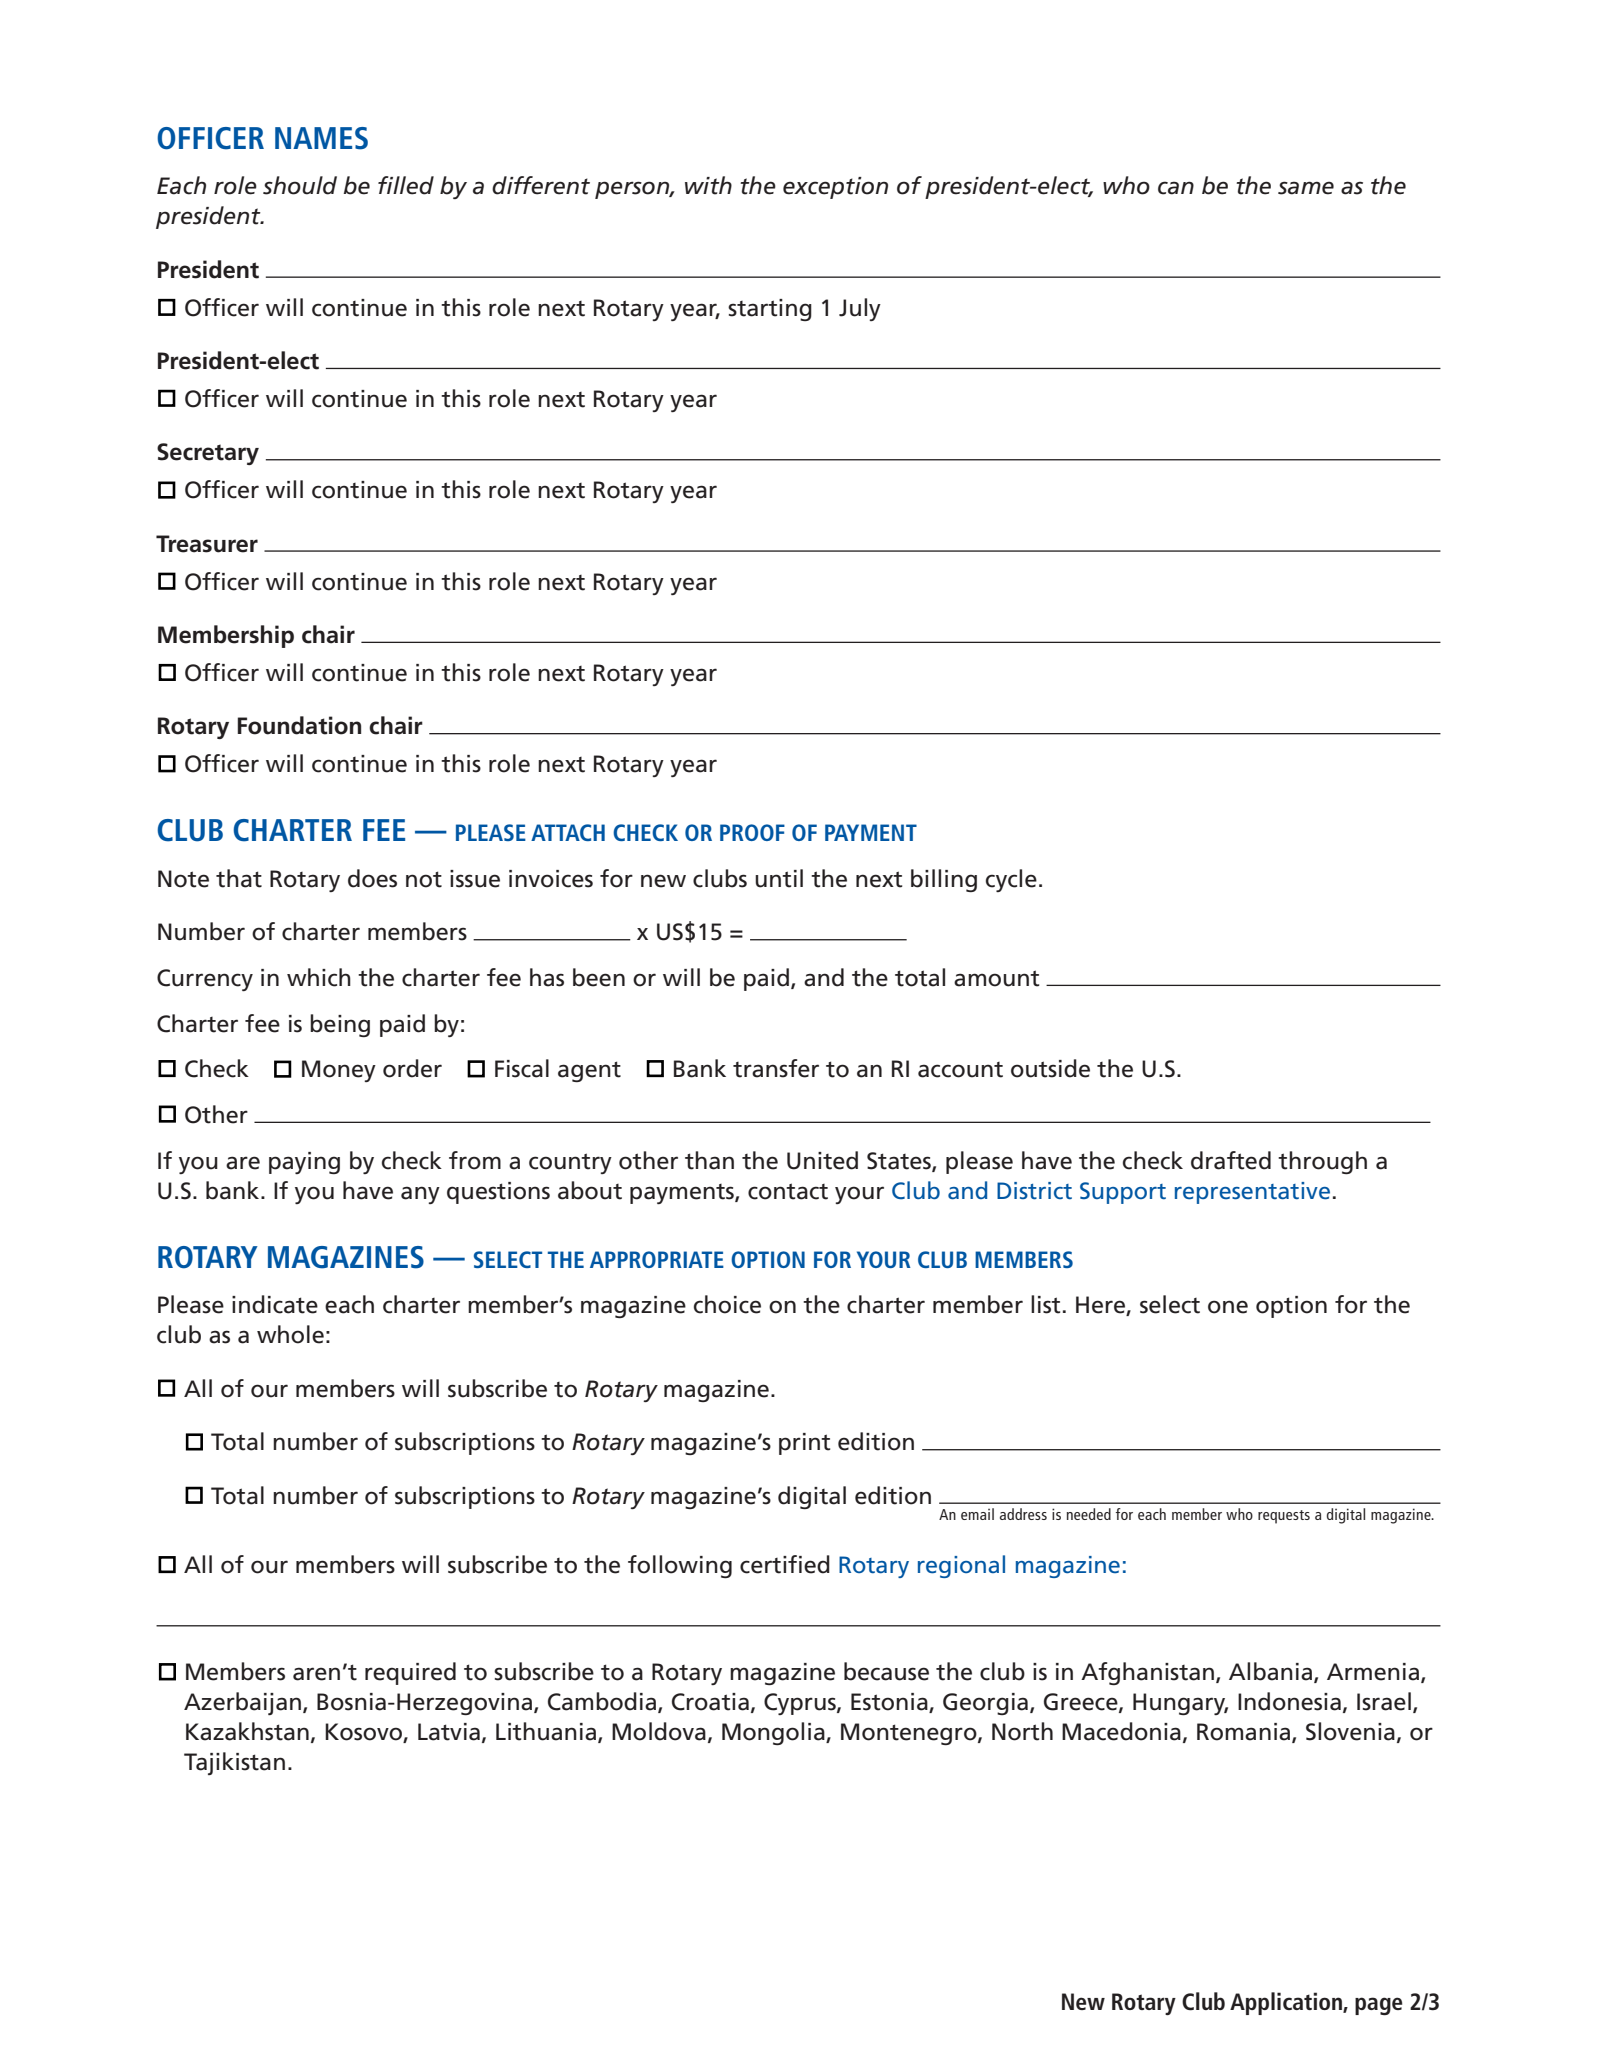  Describe the element at coordinates (1231, 1160) in the screenshot. I see `drafted` at that location.
